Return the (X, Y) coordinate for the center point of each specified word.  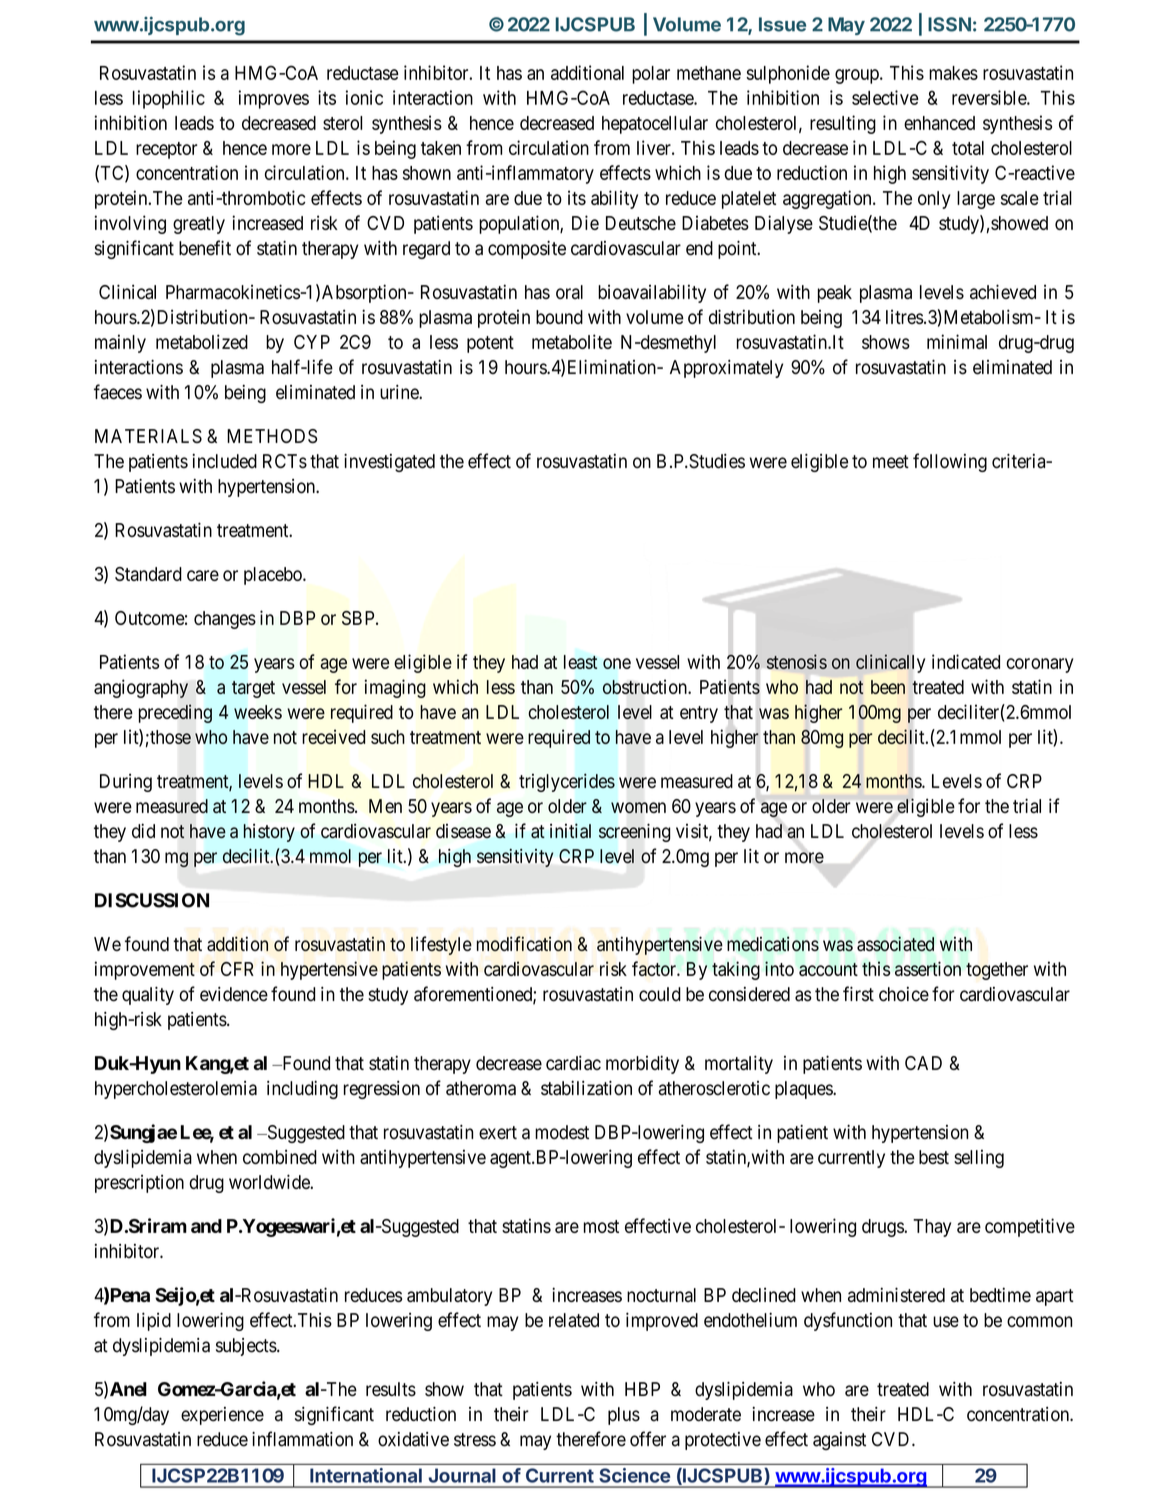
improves (274, 99)
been (888, 687)
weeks (258, 712)
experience (222, 1416)
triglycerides (567, 782)
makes (953, 73)
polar (651, 75)
